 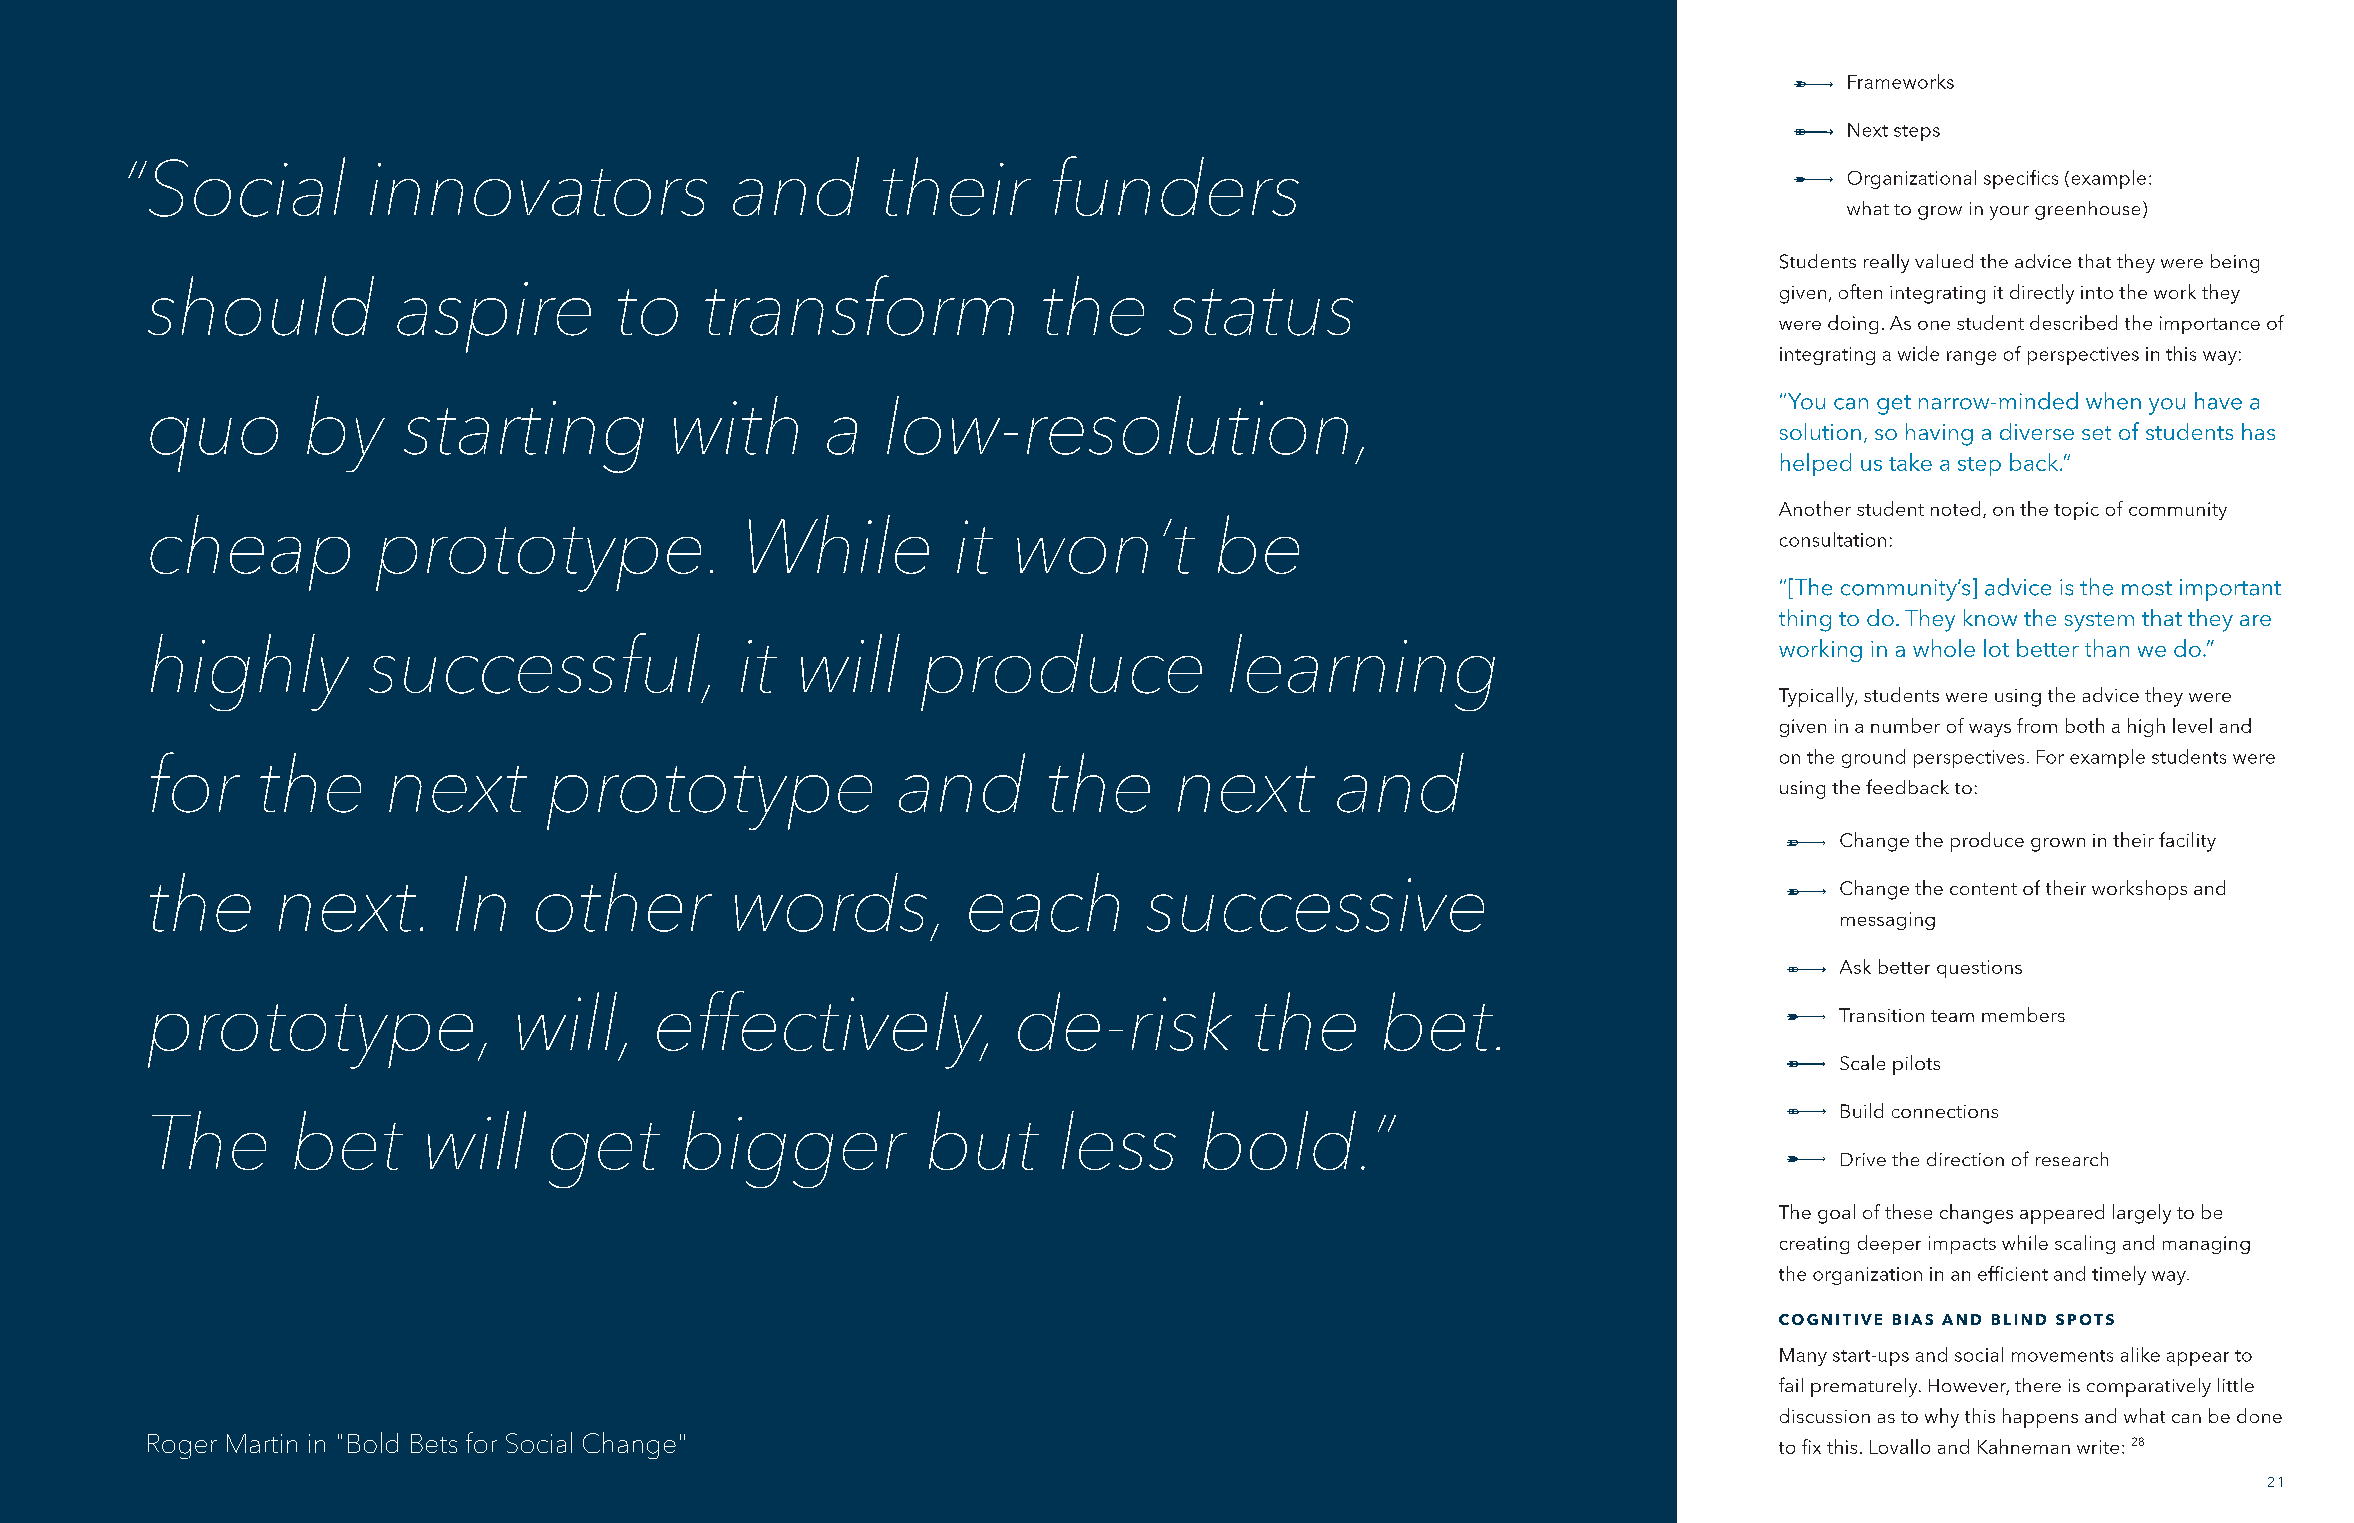 I want to click on facility, so click(x=2187, y=842).
